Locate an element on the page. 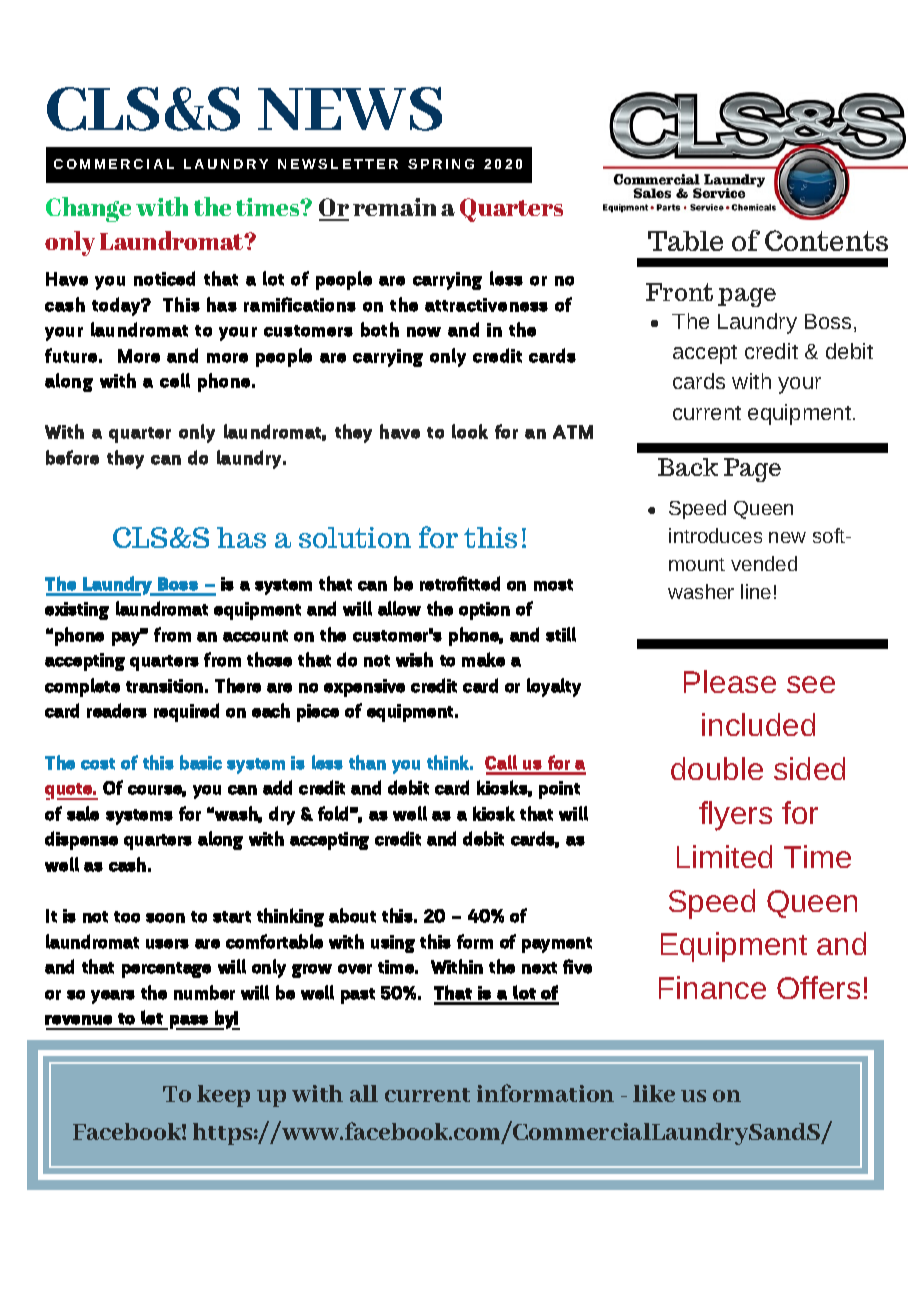 The height and width of the document is (1308, 924). line is located at coordinates (756, 591).
